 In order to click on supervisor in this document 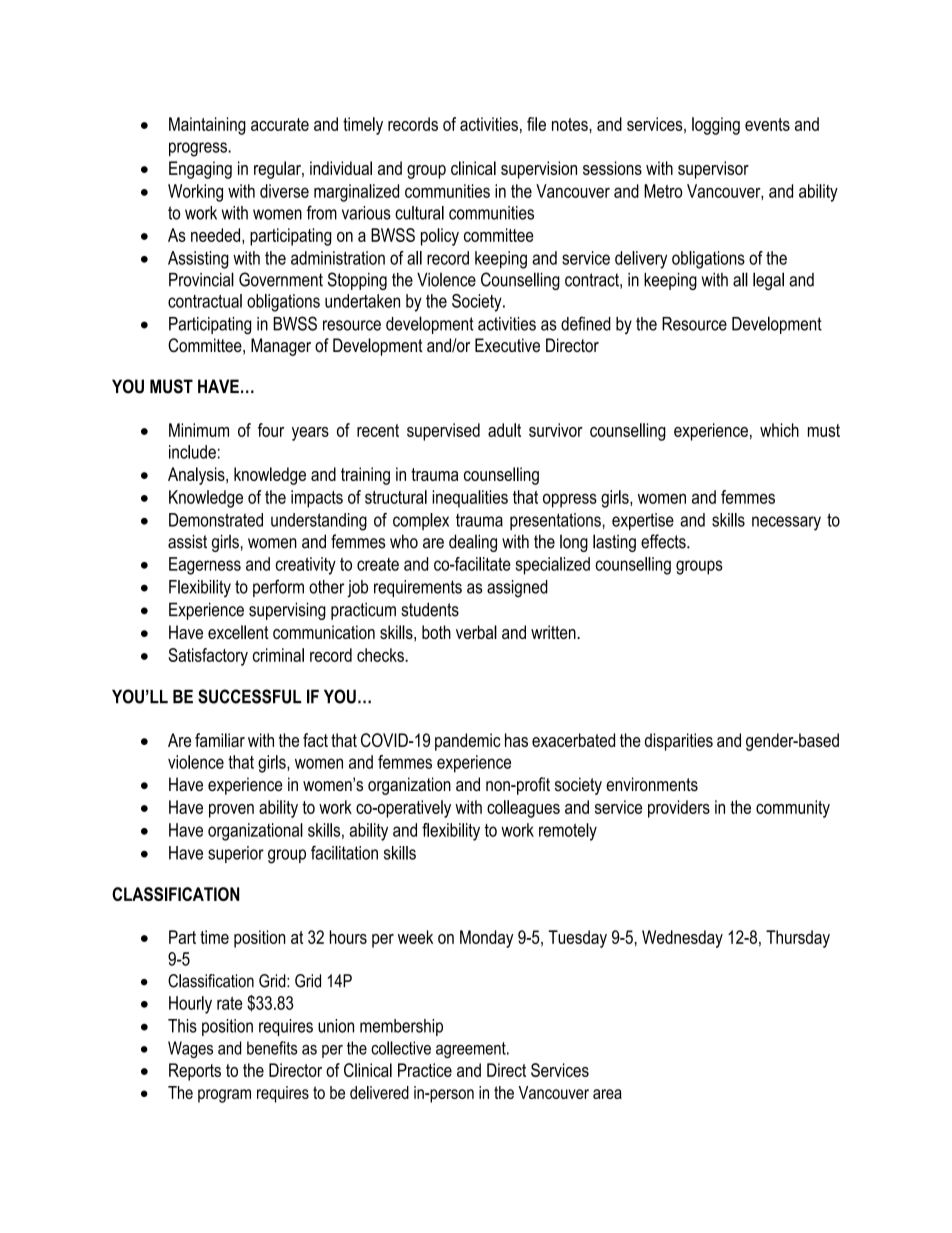, I will do `click(713, 170)`.
